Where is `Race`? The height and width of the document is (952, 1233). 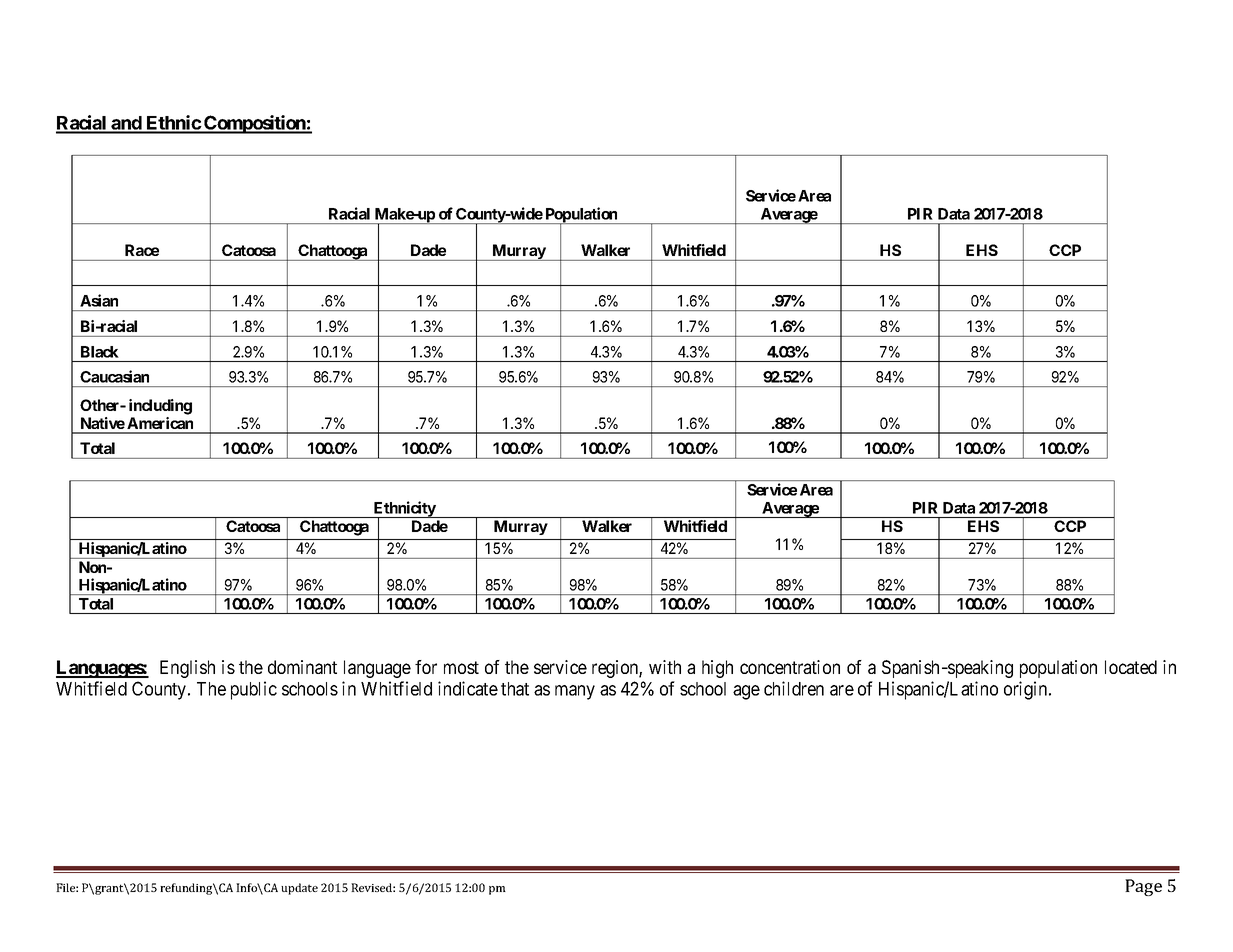
Race is located at coordinates (142, 250).
